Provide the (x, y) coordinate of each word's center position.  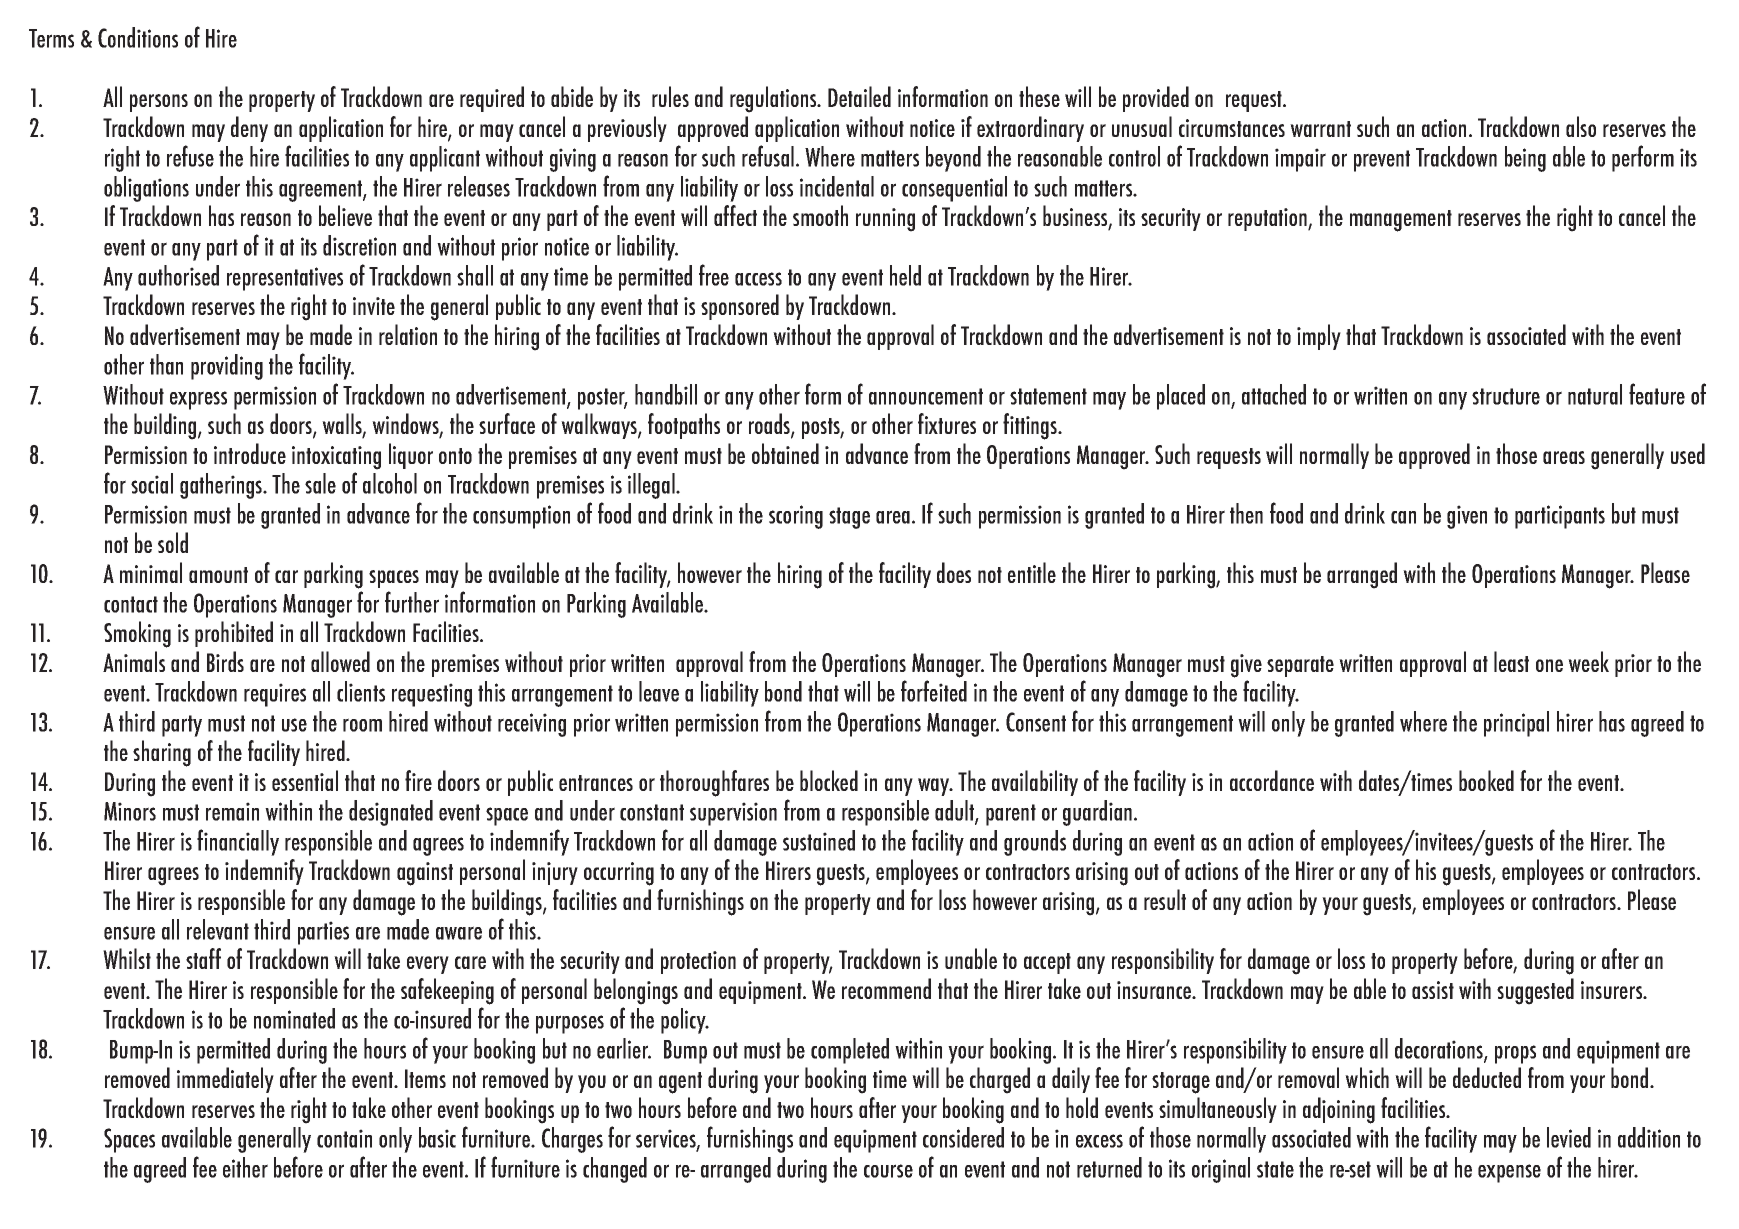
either (245, 1167)
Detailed (859, 96)
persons (159, 103)
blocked (829, 780)
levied (1569, 1137)
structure (1506, 396)
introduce (250, 453)
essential (305, 780)
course (888, 1171)
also (1581, 126)
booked (1486, 780)
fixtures (947, 423)
